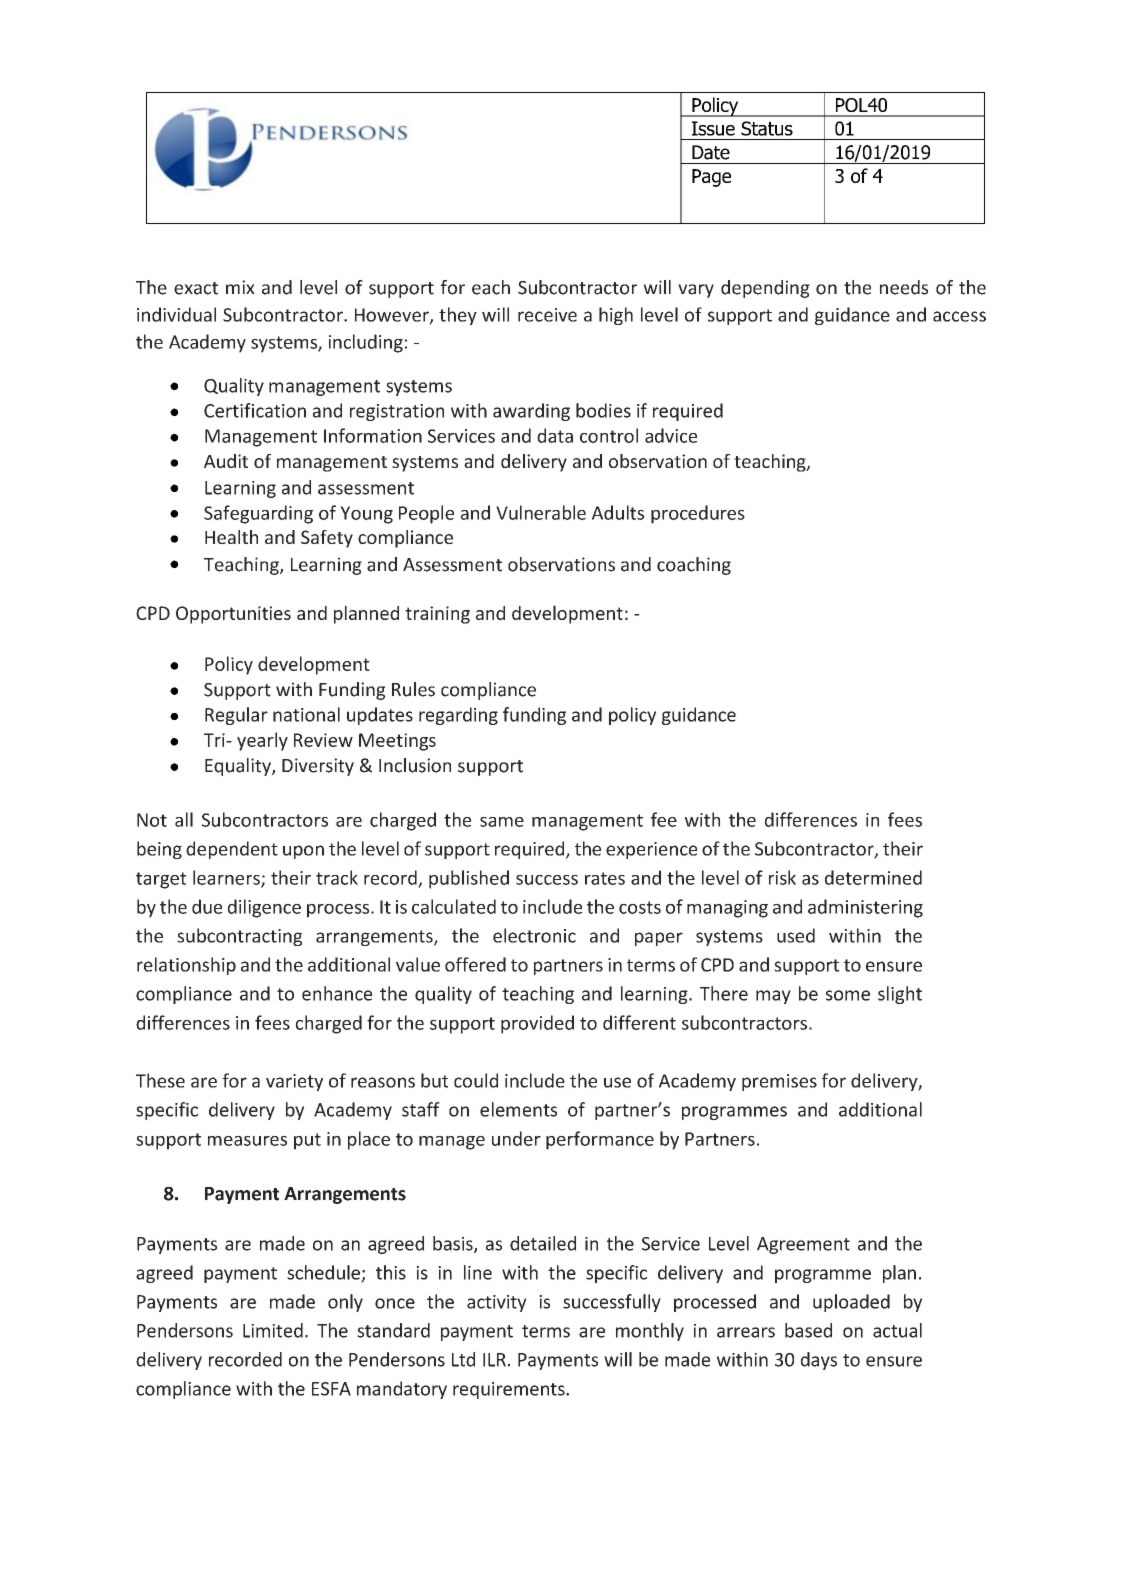 The width and height of the screenshot is (1122, 1586). Describe the element at coordinates (694, 566) in the screenshot. I see `coaching` at that location.
